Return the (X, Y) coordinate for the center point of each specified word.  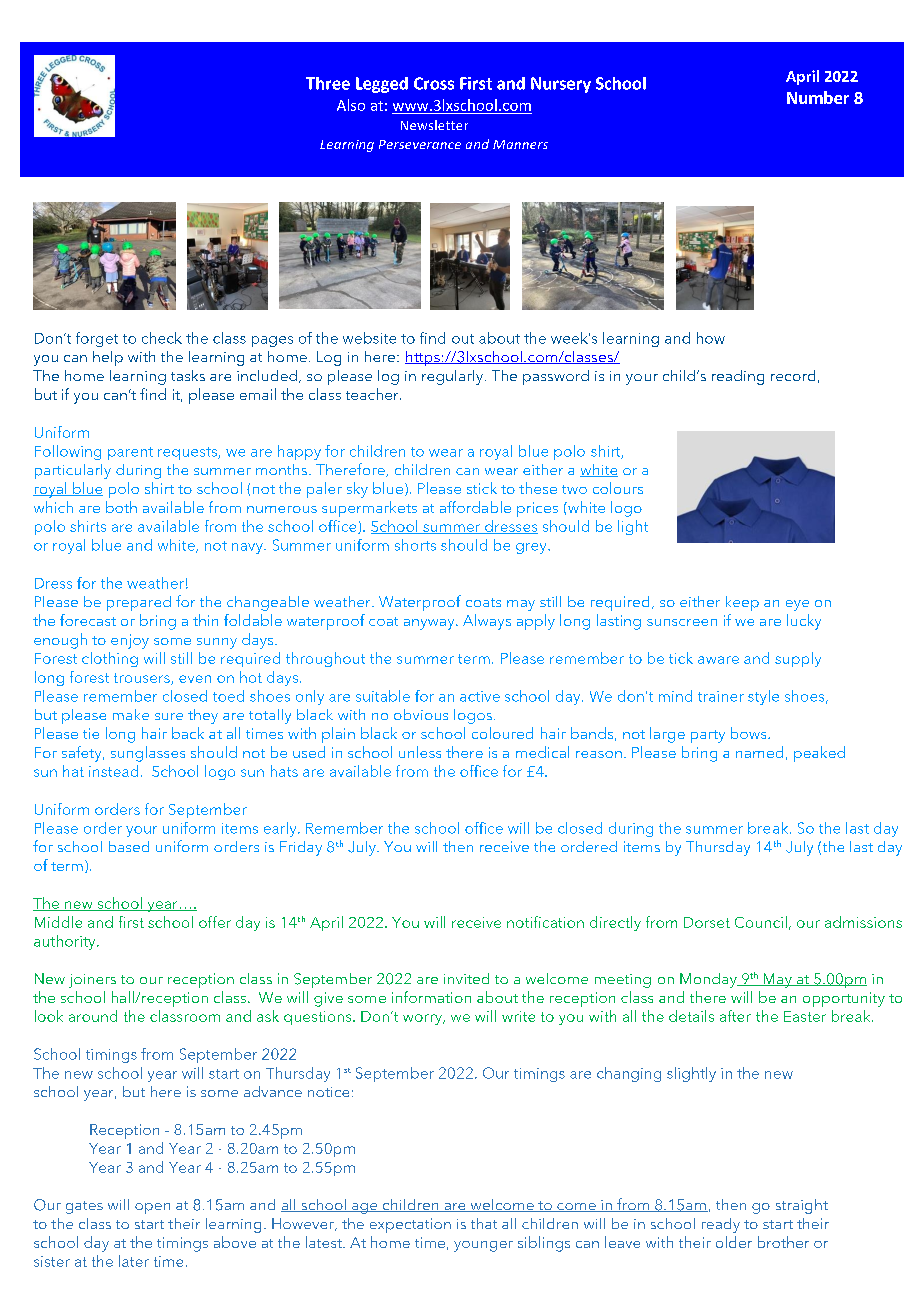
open (152, 1208)
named (759, 752)
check (162, 338)
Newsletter (434, 125)
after (735, 1016)
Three (328, 83)
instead (113, 771)
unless (420, 752)
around (93, 1016)
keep (742, 603)
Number (818, 97)
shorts (415, 545)
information (431, 997)
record (793, 375)
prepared (139, 603)
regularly (454, 377)
